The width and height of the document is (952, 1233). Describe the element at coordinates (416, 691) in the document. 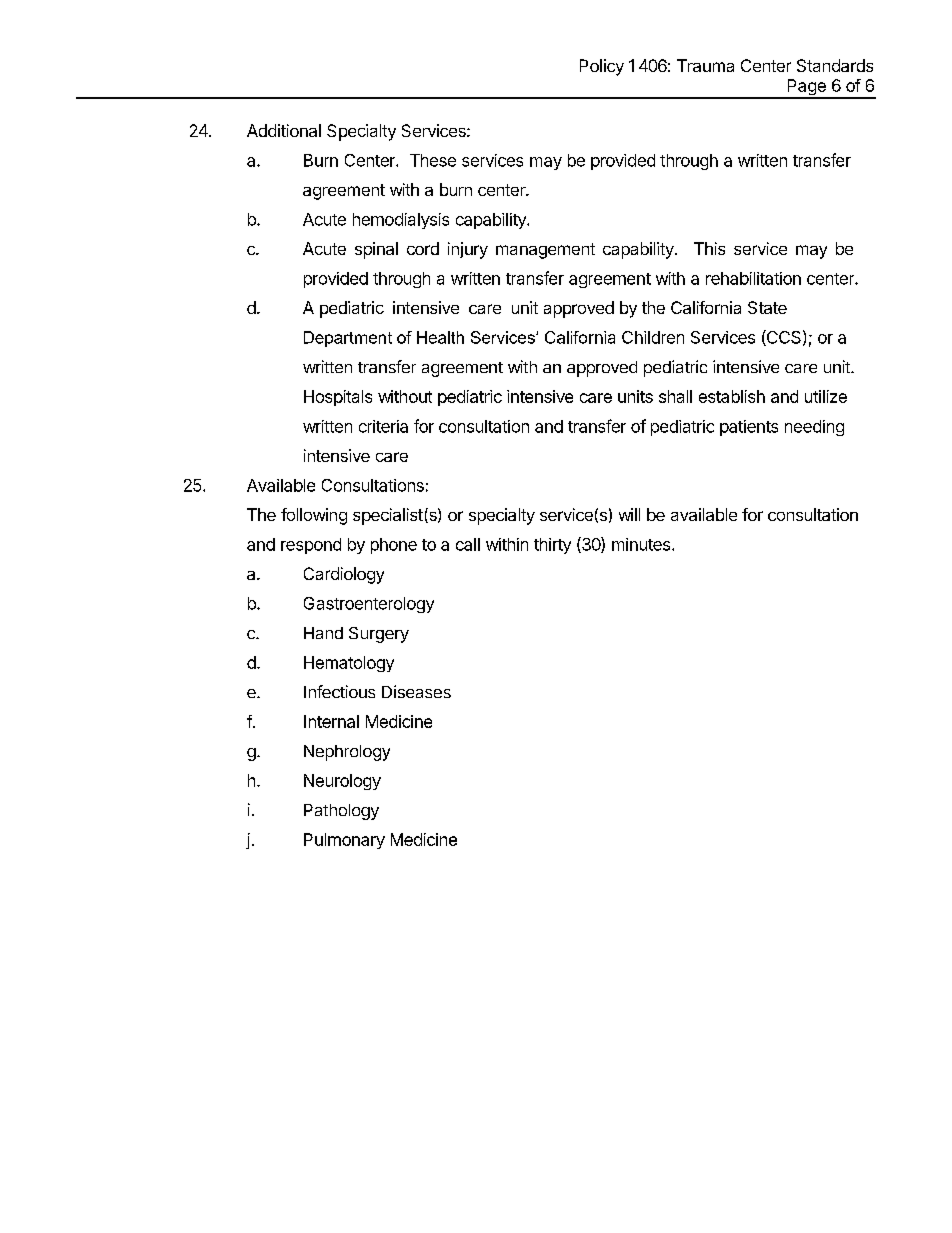

I see `Diseases` at that location.
